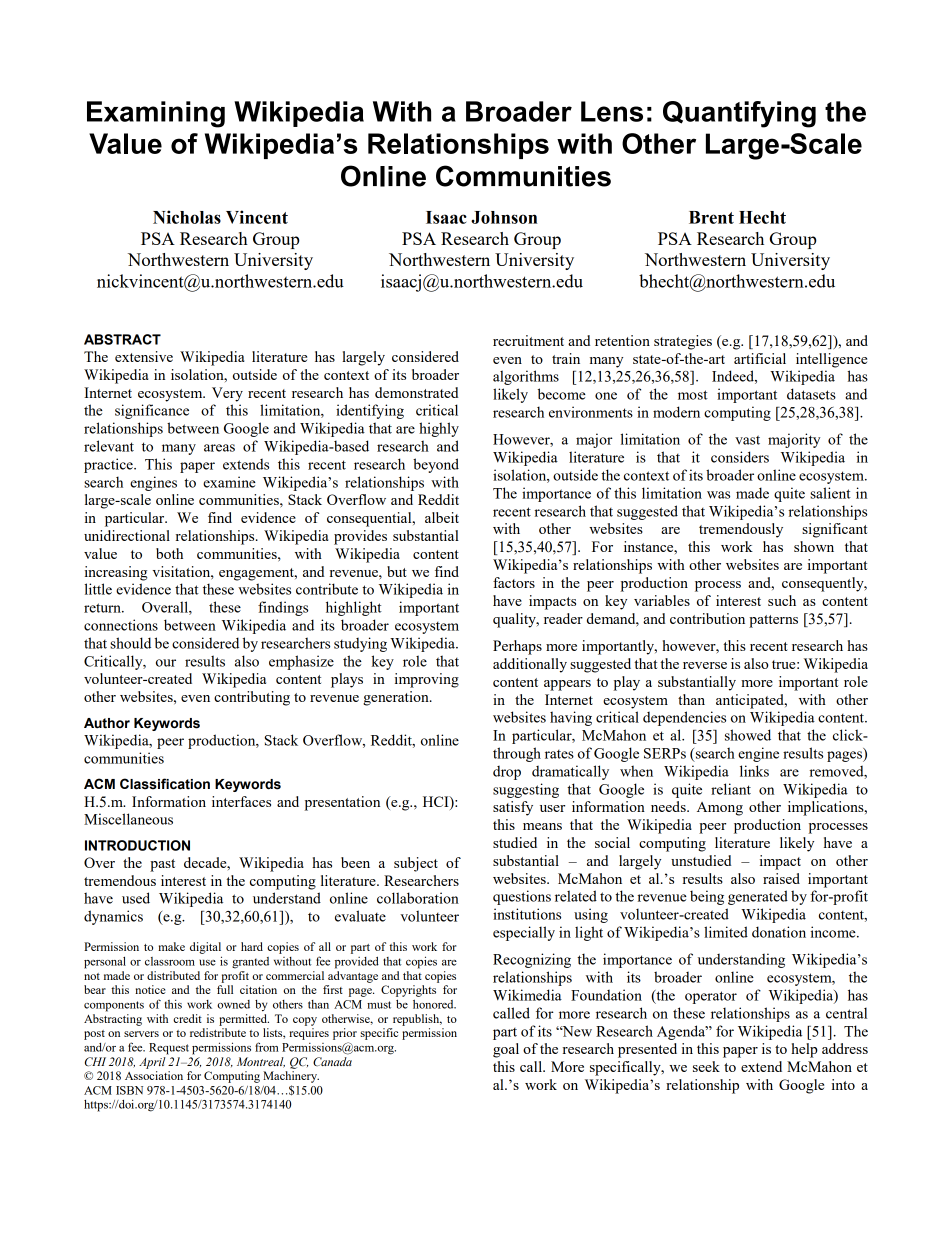  Describe the element at coordinates (504, 217) in the screenshot. I see `Johnson` at that location.
